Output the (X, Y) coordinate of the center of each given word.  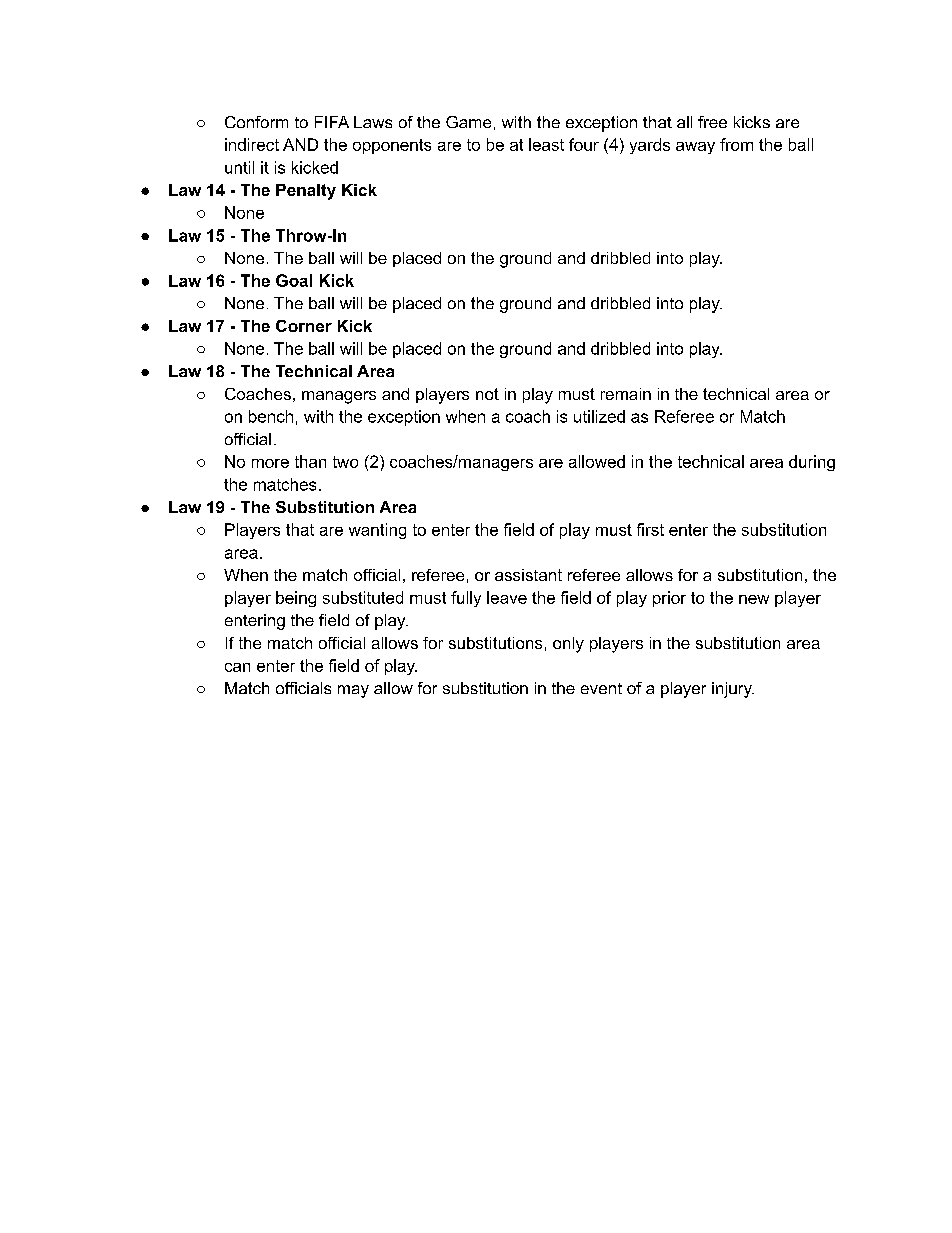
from (736, 144)
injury (733, 690)
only (568, 645)
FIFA (332, 122)
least (546, 144)
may (353, 691)
